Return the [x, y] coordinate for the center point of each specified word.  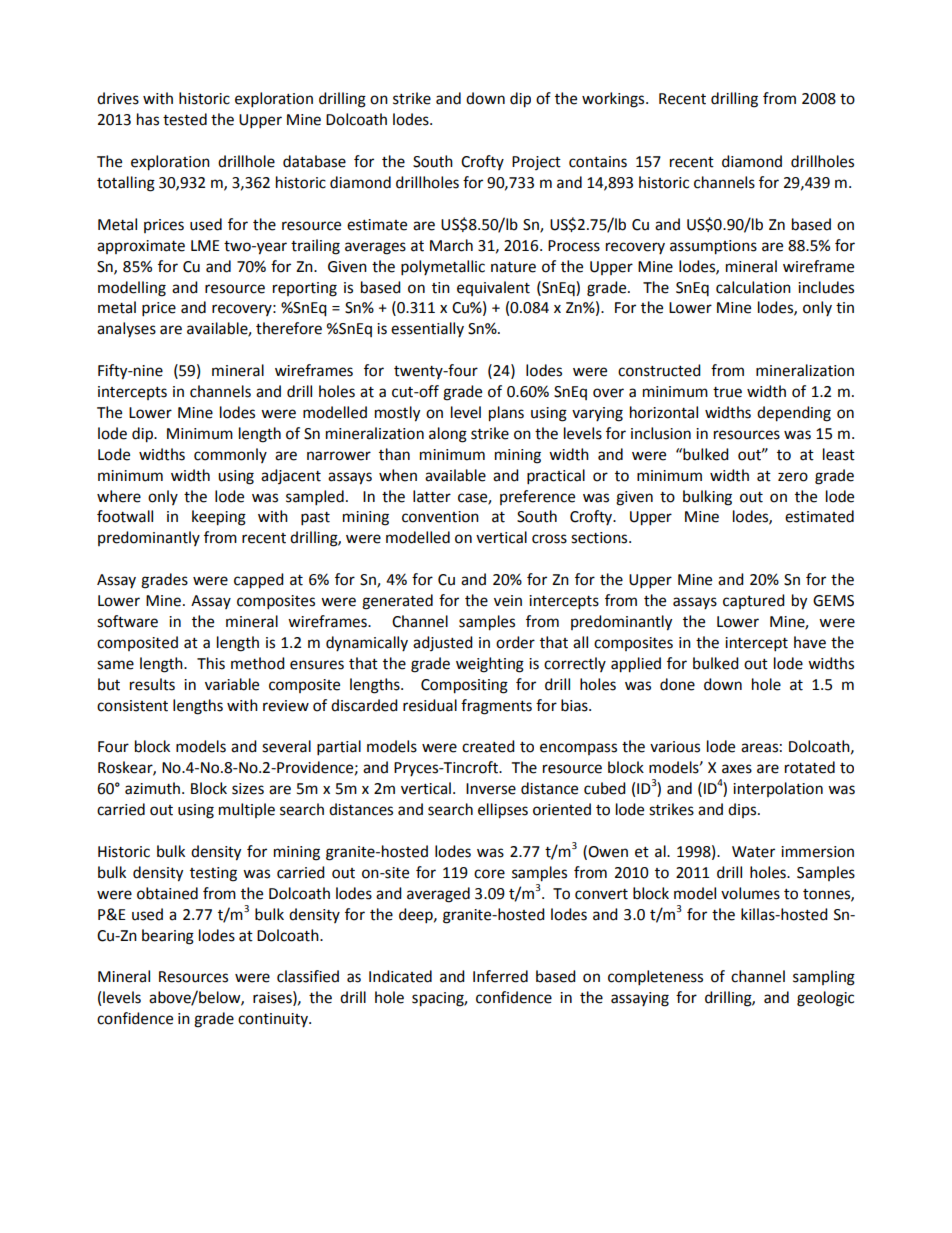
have [810, 642]
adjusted [443, 643]
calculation [753, 287]
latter [432, 496]
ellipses [503, 811]
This [211, 663]
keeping [219, 518]
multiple [247, 810]
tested [185, 119]
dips [743, 810]
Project [536, 163]
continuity [274, 1020]
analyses [126, 329]
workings [614, 100]
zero [793, 477]
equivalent [493, 288]
